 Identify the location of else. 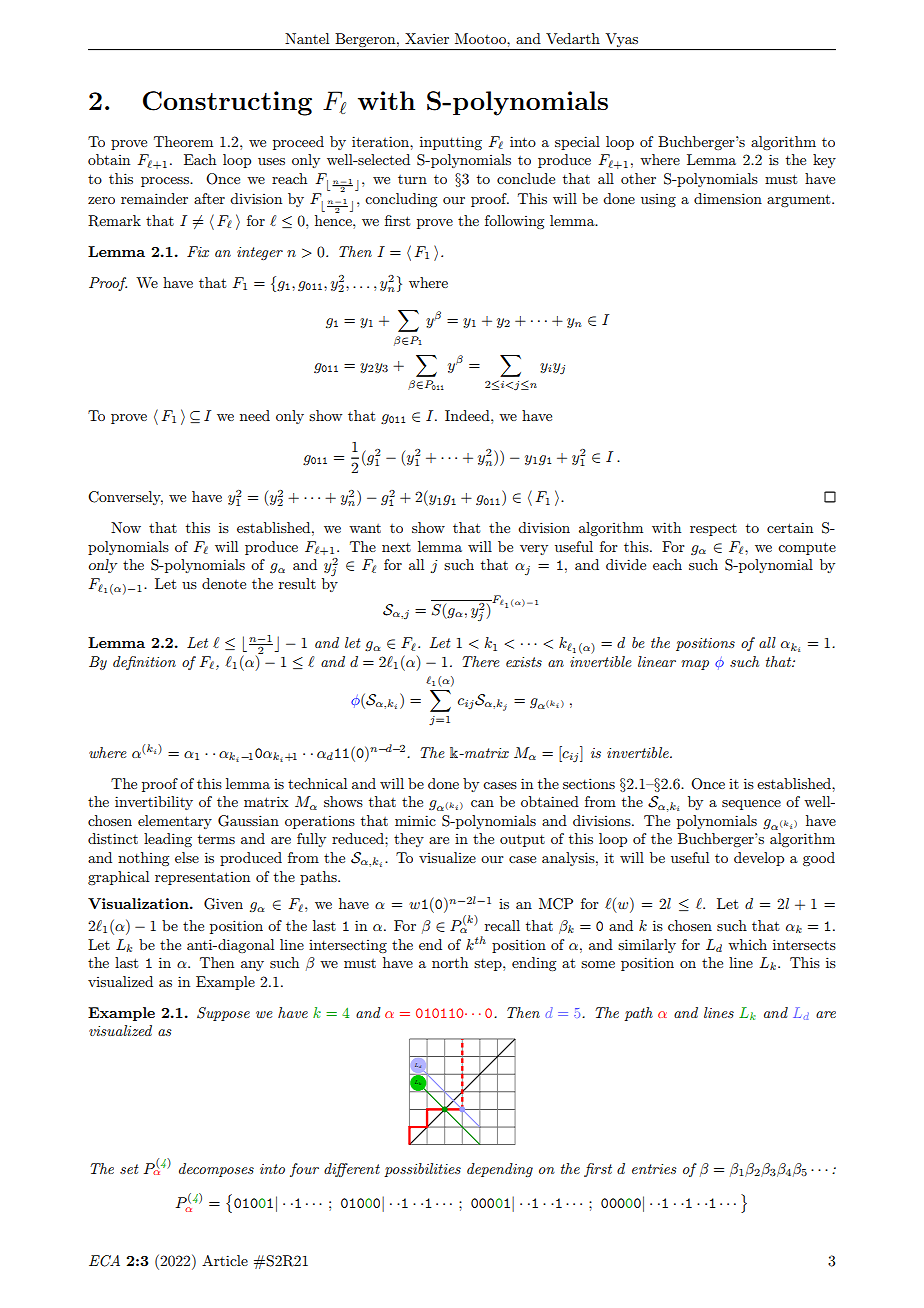
(187, 857).
